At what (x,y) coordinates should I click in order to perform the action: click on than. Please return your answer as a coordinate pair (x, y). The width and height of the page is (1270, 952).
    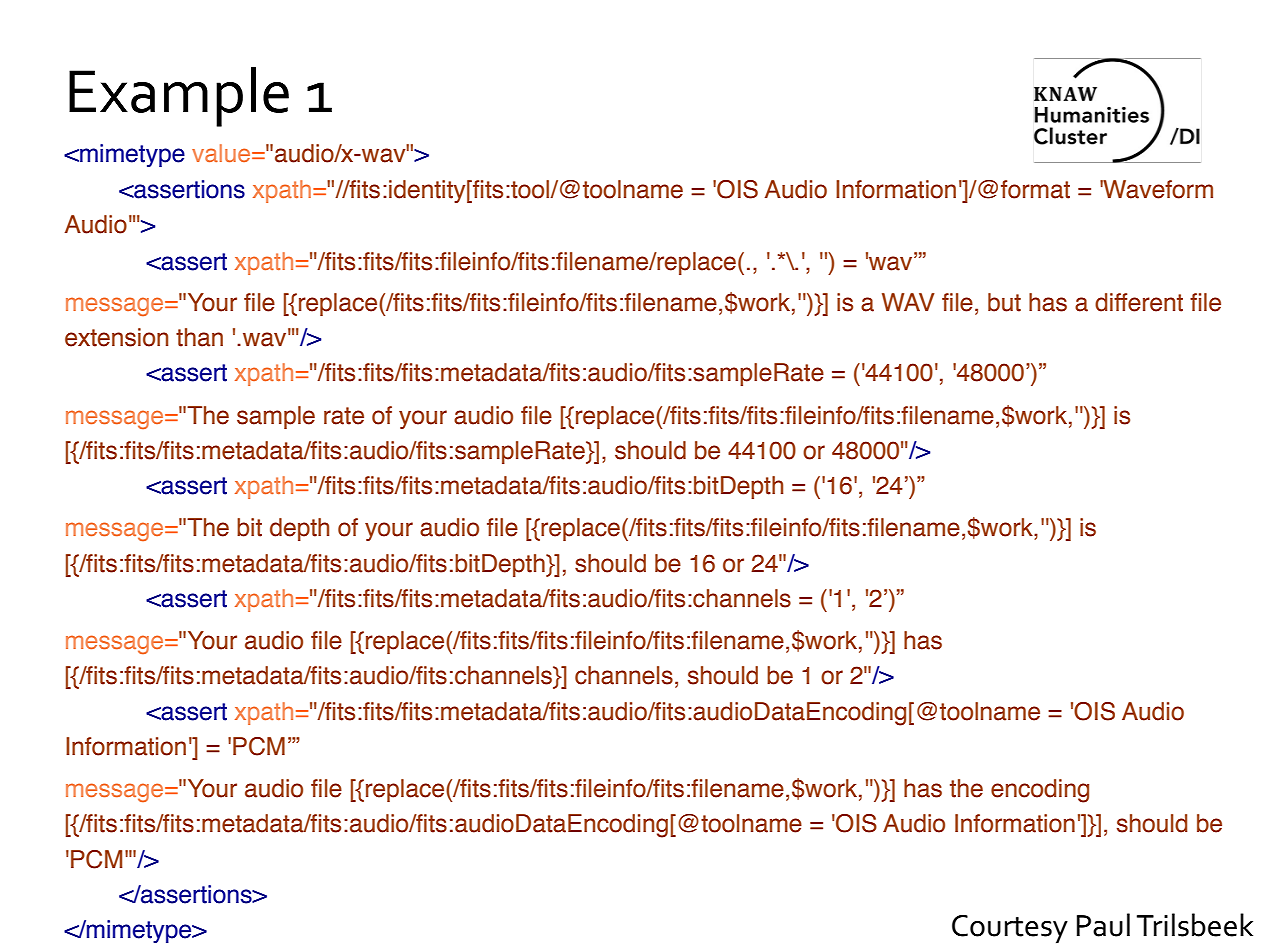
    Looking at the image, I should click on (199, 337).
